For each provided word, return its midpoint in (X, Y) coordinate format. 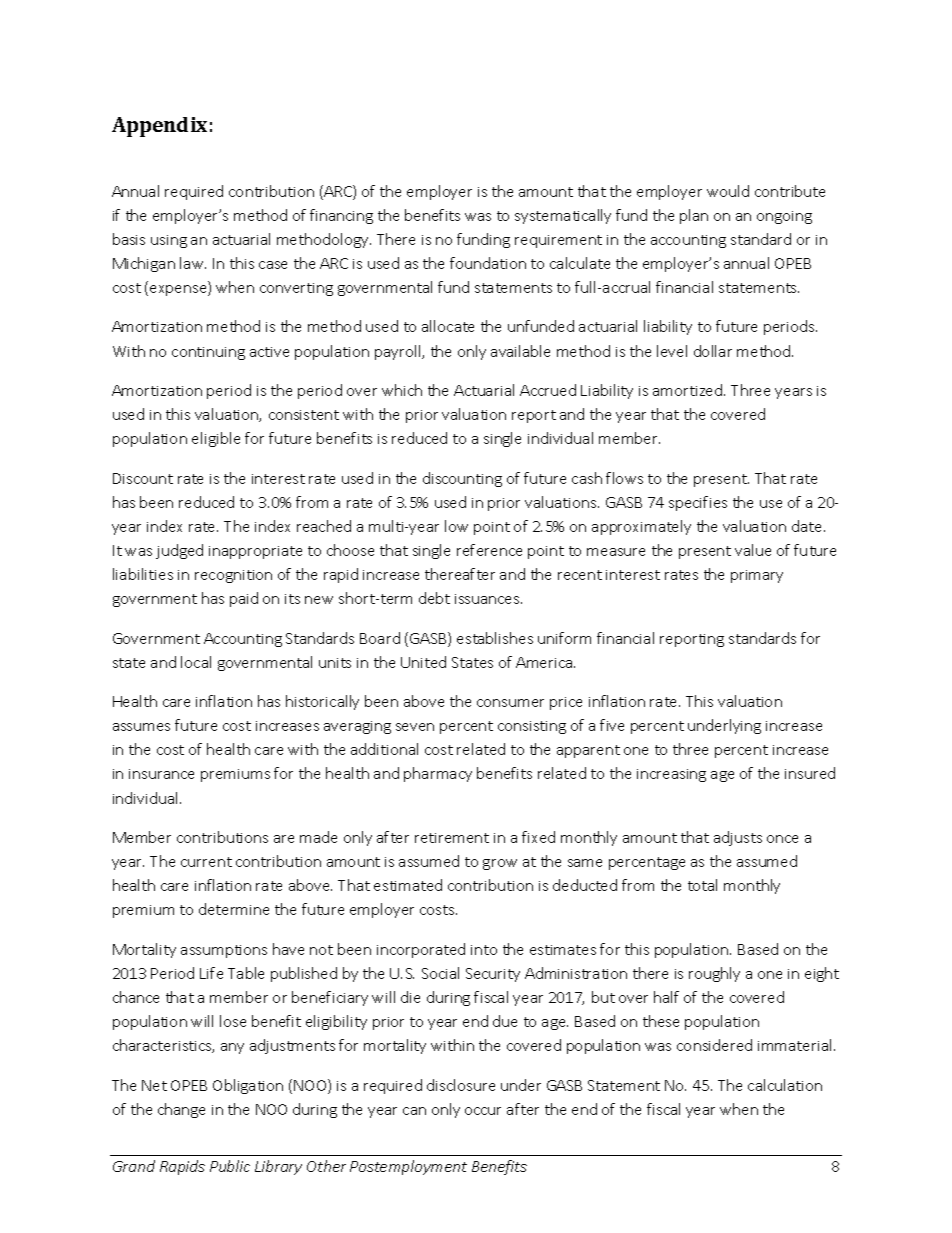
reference (489, 550)
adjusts (738, 838)
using (169, 241)
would (728, 191)
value (753, 550)
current (206, 862)
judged (179, 551)
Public (230, 1166)
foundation (488, 263)
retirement (452, 838)
